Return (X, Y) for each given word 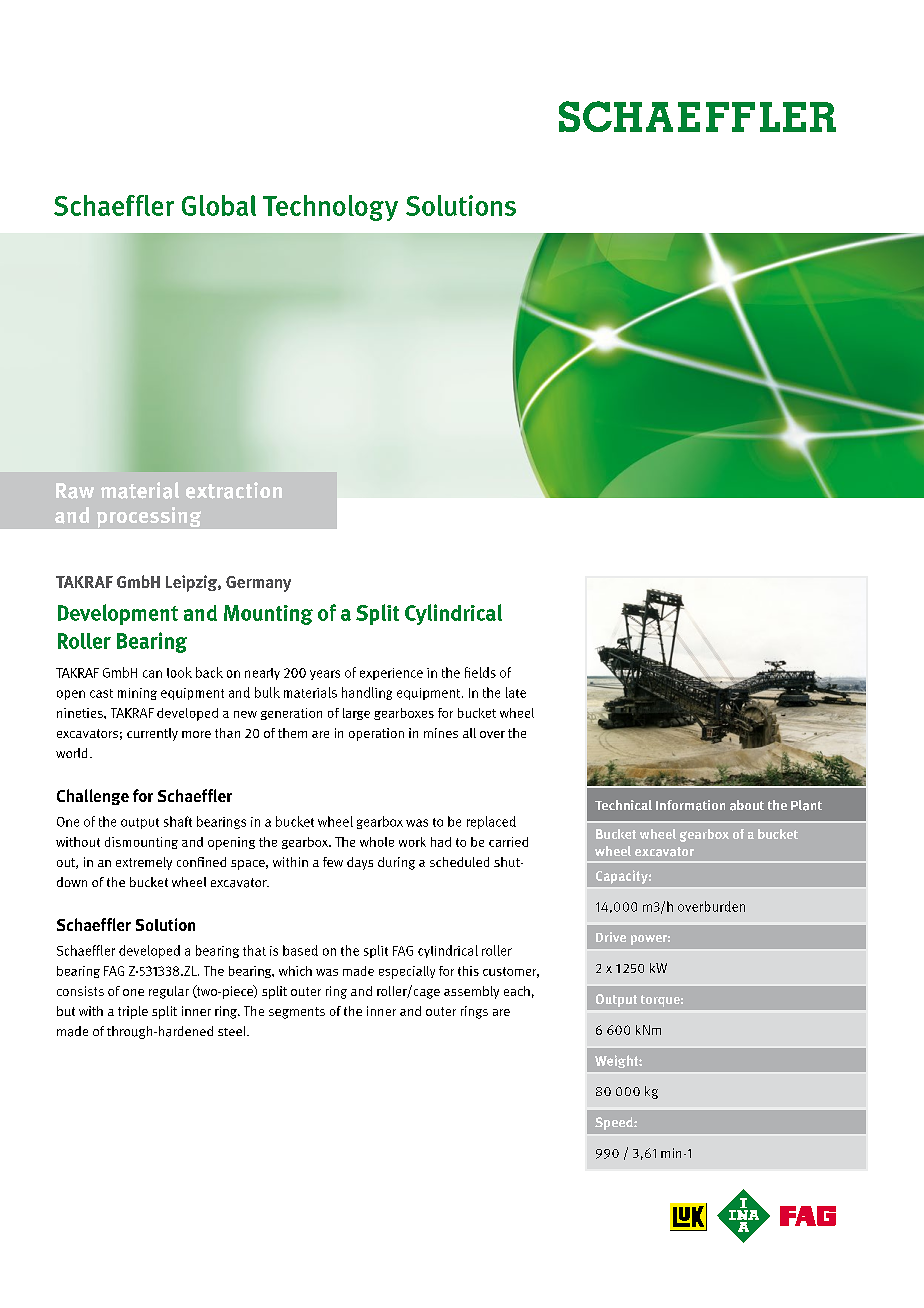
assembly (471, 992)
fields (480, 672)
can (152, 674)
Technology (330, 208)
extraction (234, 490)
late (516, 692)
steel (233, 1031)
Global (219, 205)
